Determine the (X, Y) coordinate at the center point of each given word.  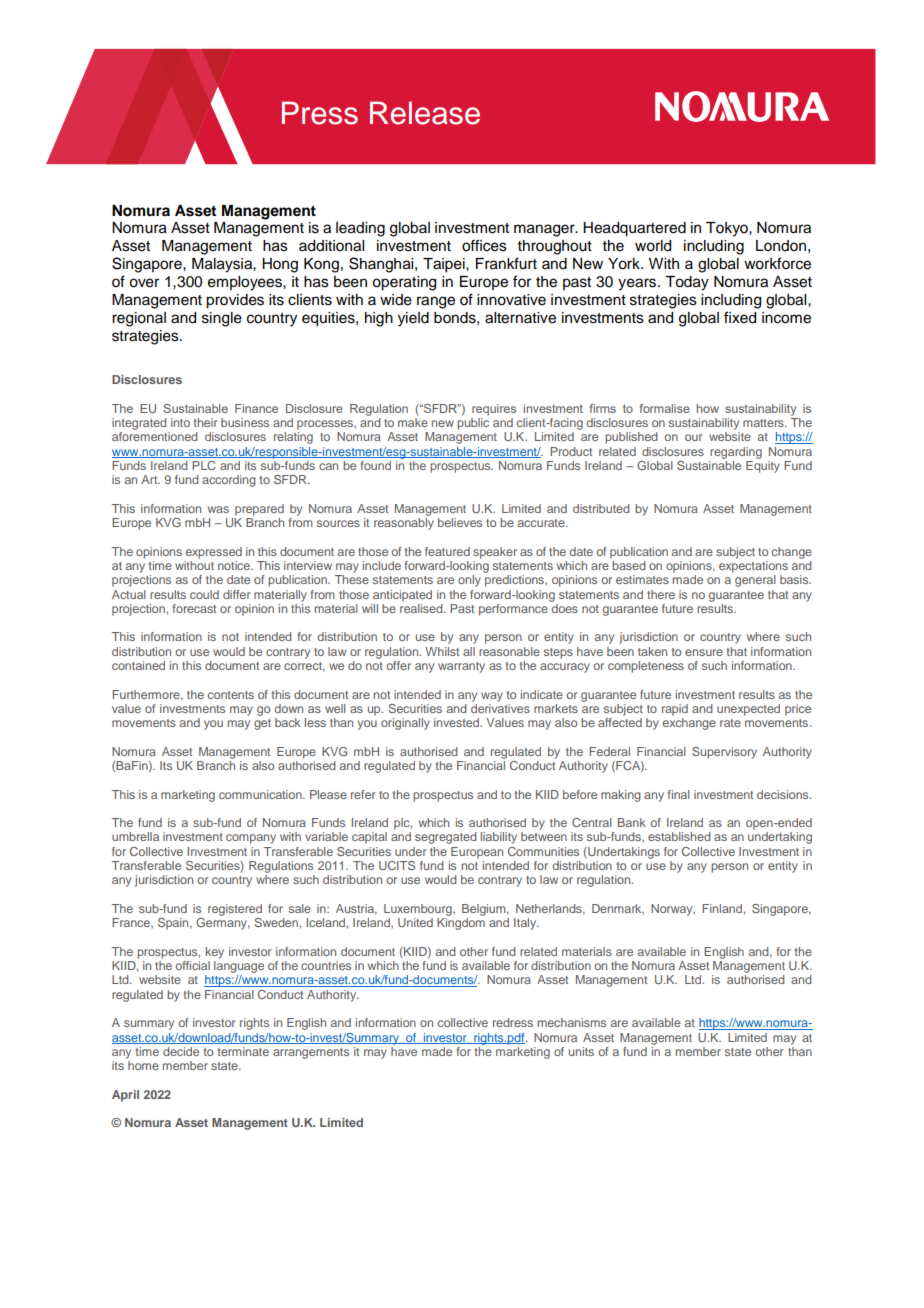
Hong (280, 265)
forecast (194, 608)
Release (425, 113)
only (469, 581)
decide (181, 1051)
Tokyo (728, 229)
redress (513, 1022)
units (581, 1051)
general (755, 581)
